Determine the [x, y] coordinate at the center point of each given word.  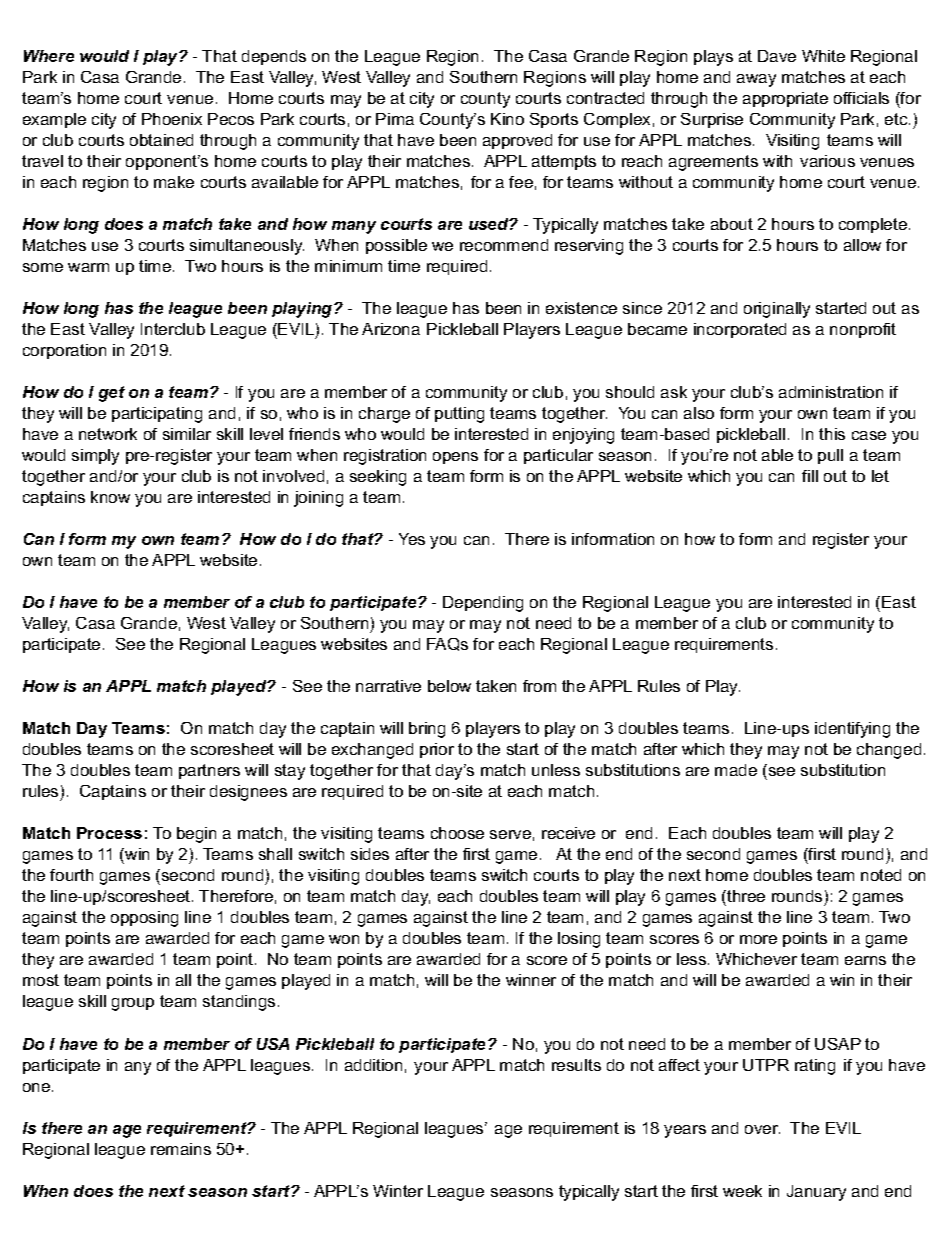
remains [181, 1149]
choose [457, 833]
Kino [507, 119]
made [736, 770]
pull [830, 456]
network [108, 434]
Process [109, 833]
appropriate [785, 99]
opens [455, 458]
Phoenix [172, 119]
